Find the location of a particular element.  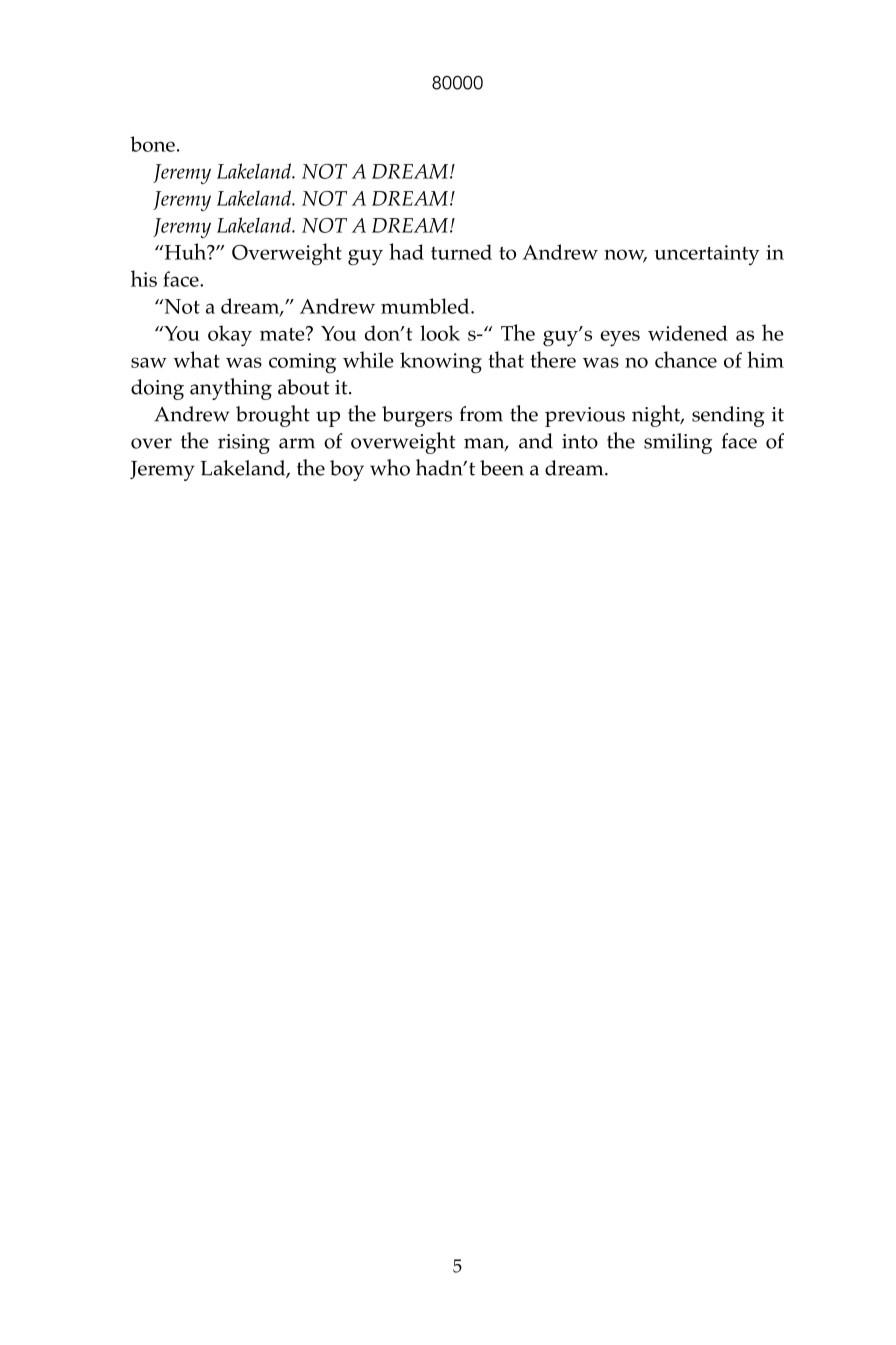

mumbled is located at coordinates (426, 306).
